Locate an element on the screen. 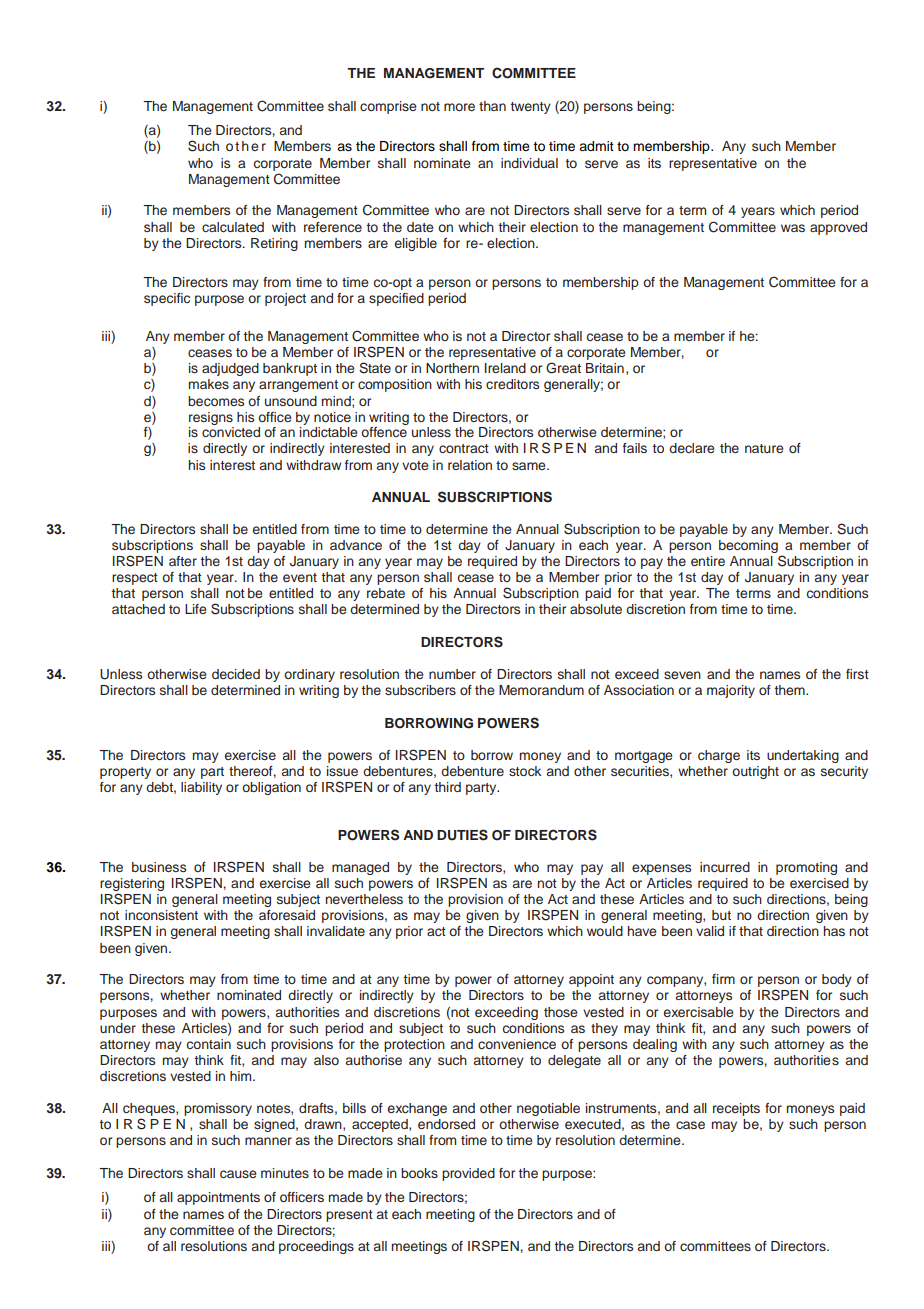  calculated is located at coordinates (233, 227).
